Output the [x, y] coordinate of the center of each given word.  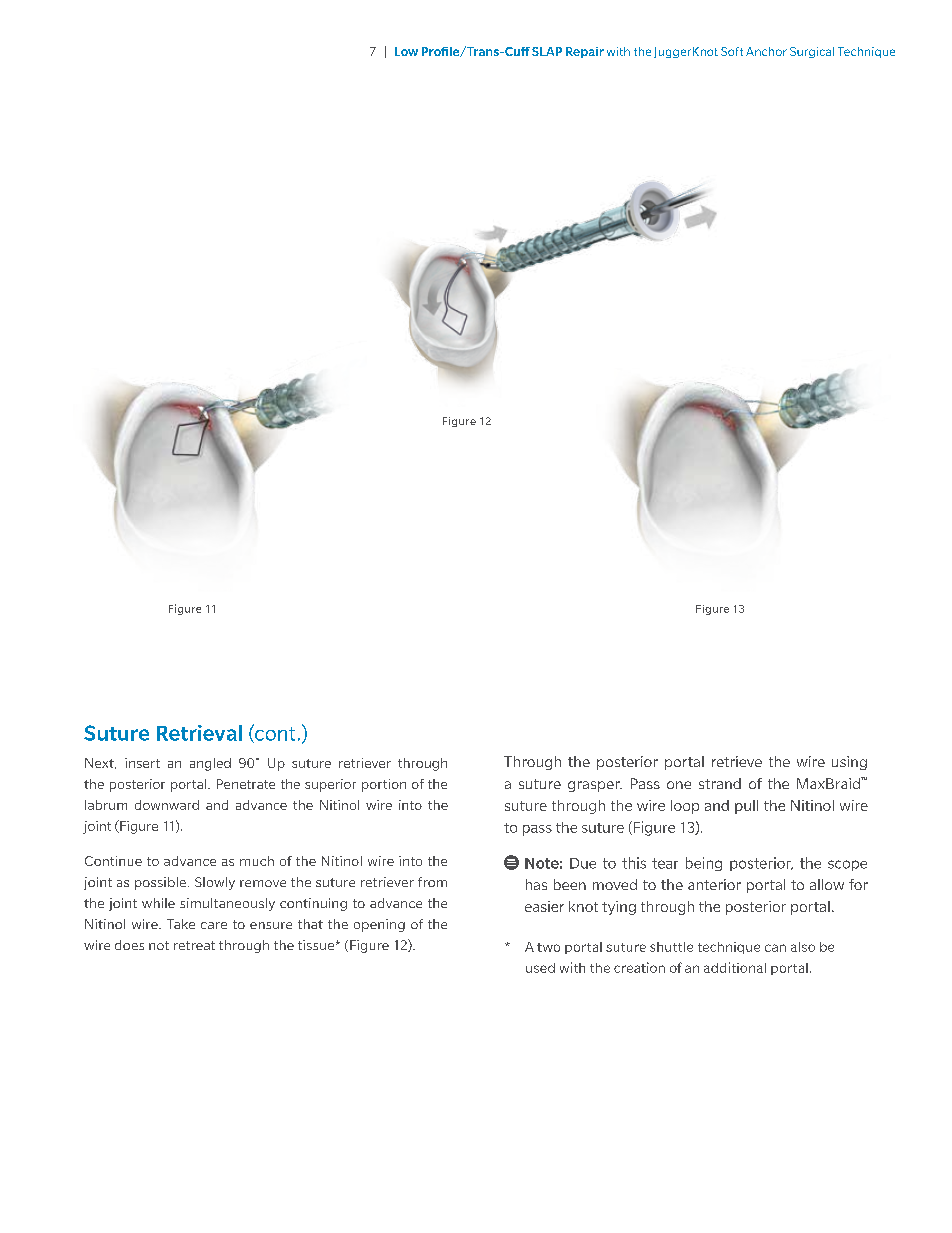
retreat [194, 945]
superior [330, 785]
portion [384, 785]
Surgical [812, 52]
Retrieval [199, 733]
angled [210, 764]
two [548, 947]
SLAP [547, 51]
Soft [732, 51]
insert [142, 763]
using [849, 763]
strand [720, 783]
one [679, 785]
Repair [585, 52]
